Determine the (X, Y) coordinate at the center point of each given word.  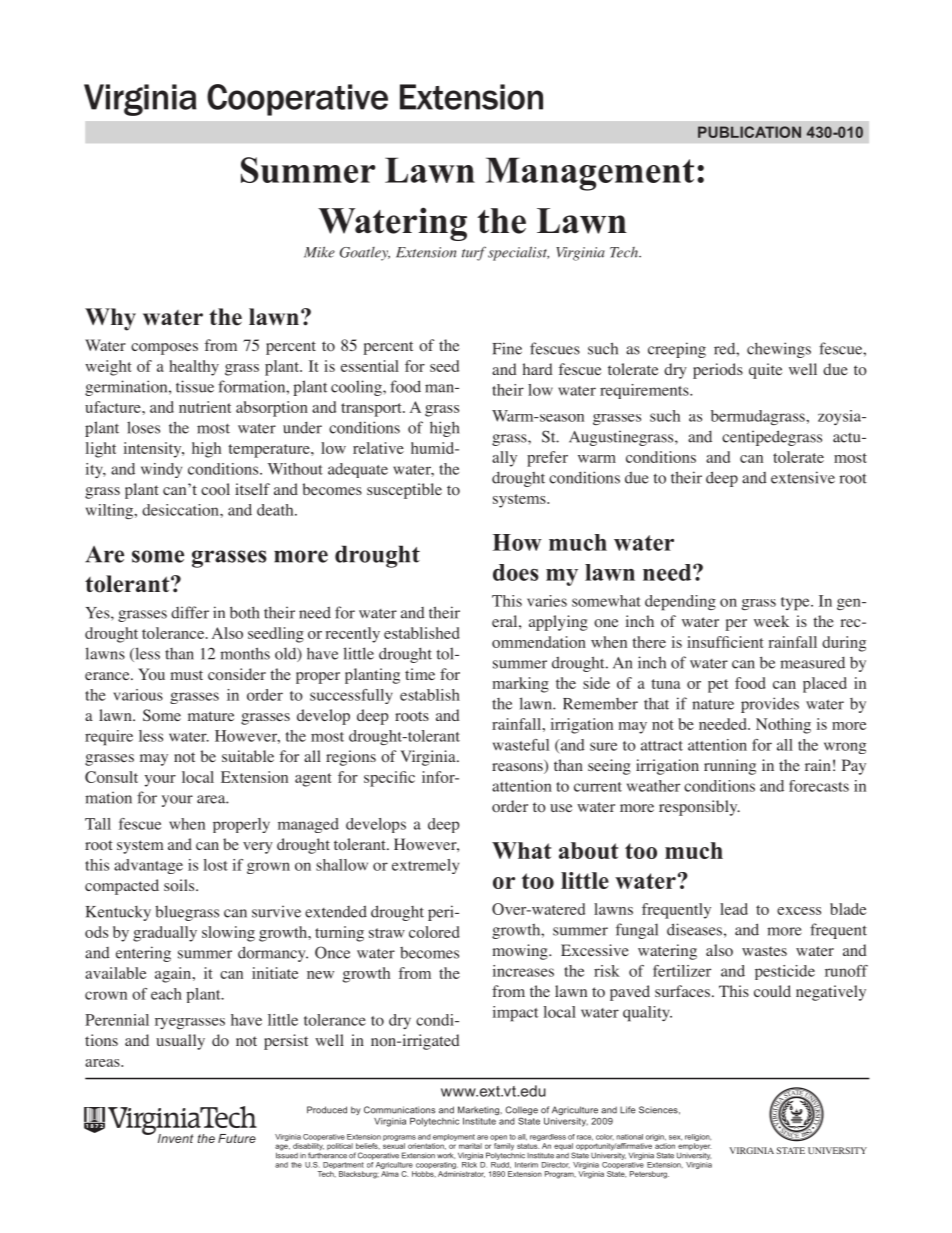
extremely (425, 866)
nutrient (205, 407)
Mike (319, 252)
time (420, 674)
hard (538, 369)
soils (180, 885)
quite (765, 371)
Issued (287, 1154)
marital (470, 1146)
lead (734, 909)
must (187, 675)
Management (590, 174)
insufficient (725, 642)
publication (749, 132)
